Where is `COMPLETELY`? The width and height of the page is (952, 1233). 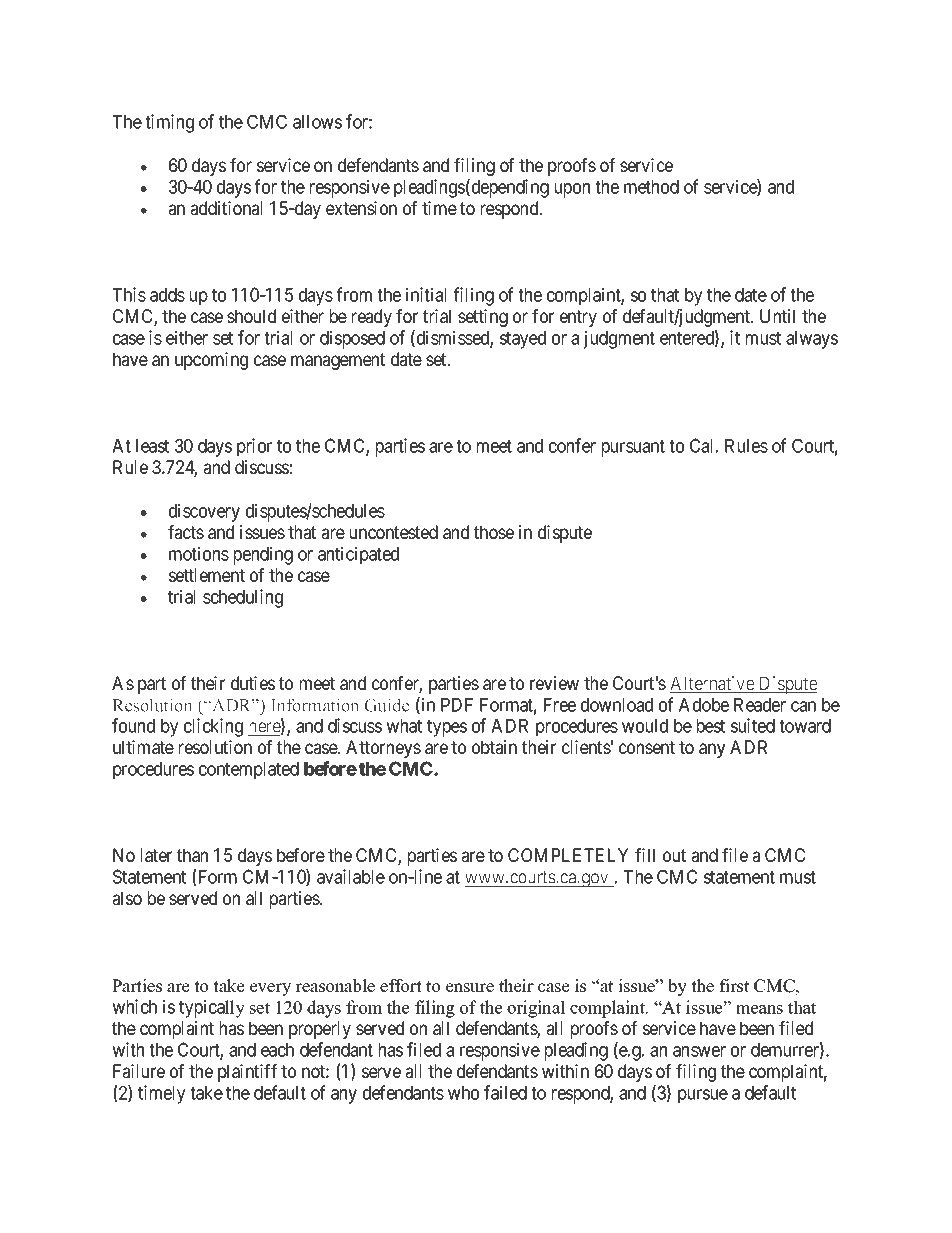
COMPLETELY is located at coordinates (568, 855).
